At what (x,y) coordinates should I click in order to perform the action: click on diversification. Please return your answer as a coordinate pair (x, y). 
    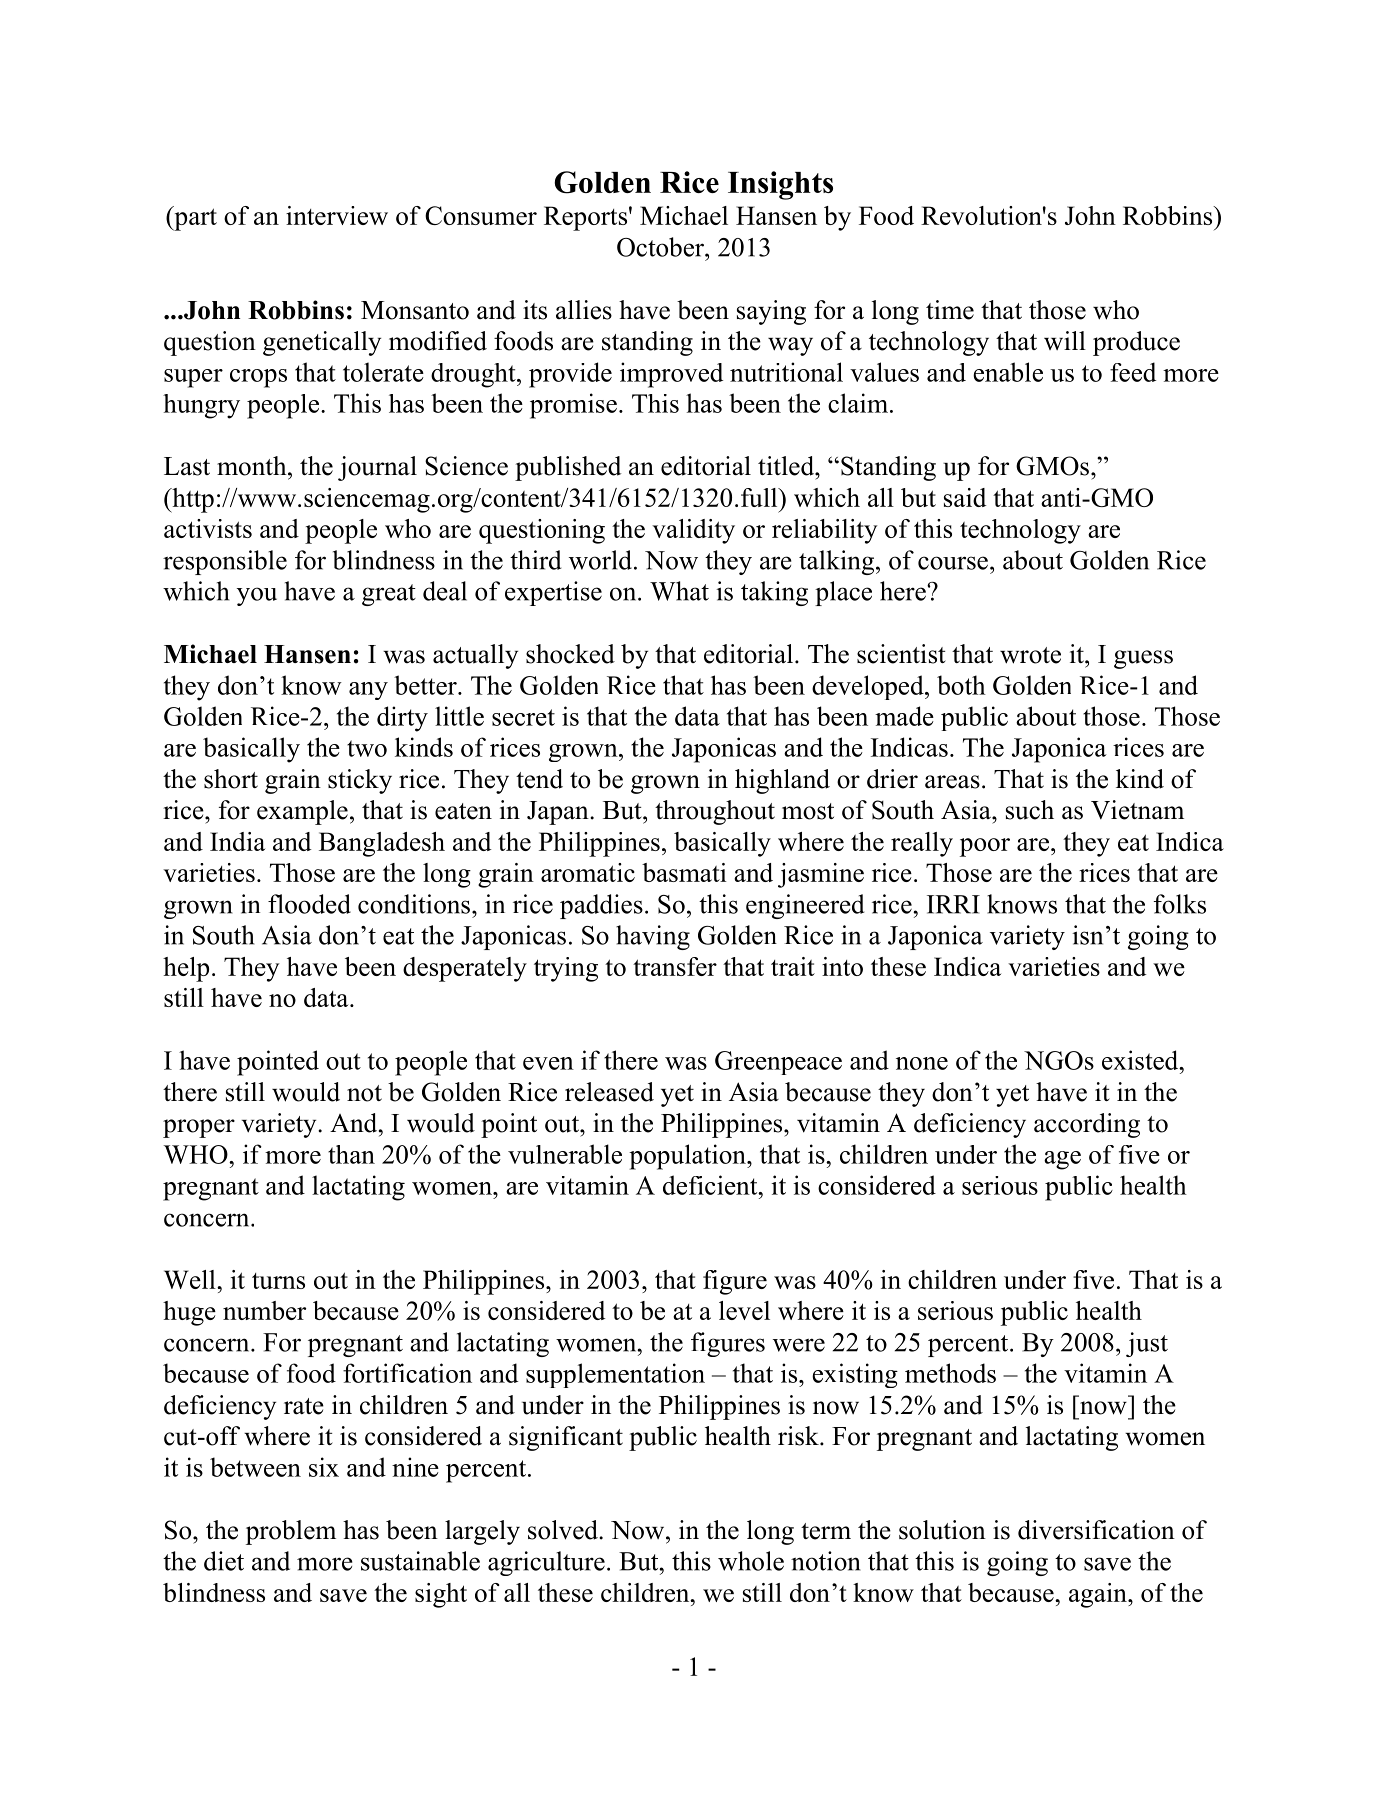
    Looking at the image, I should click on (1096, 1530).
